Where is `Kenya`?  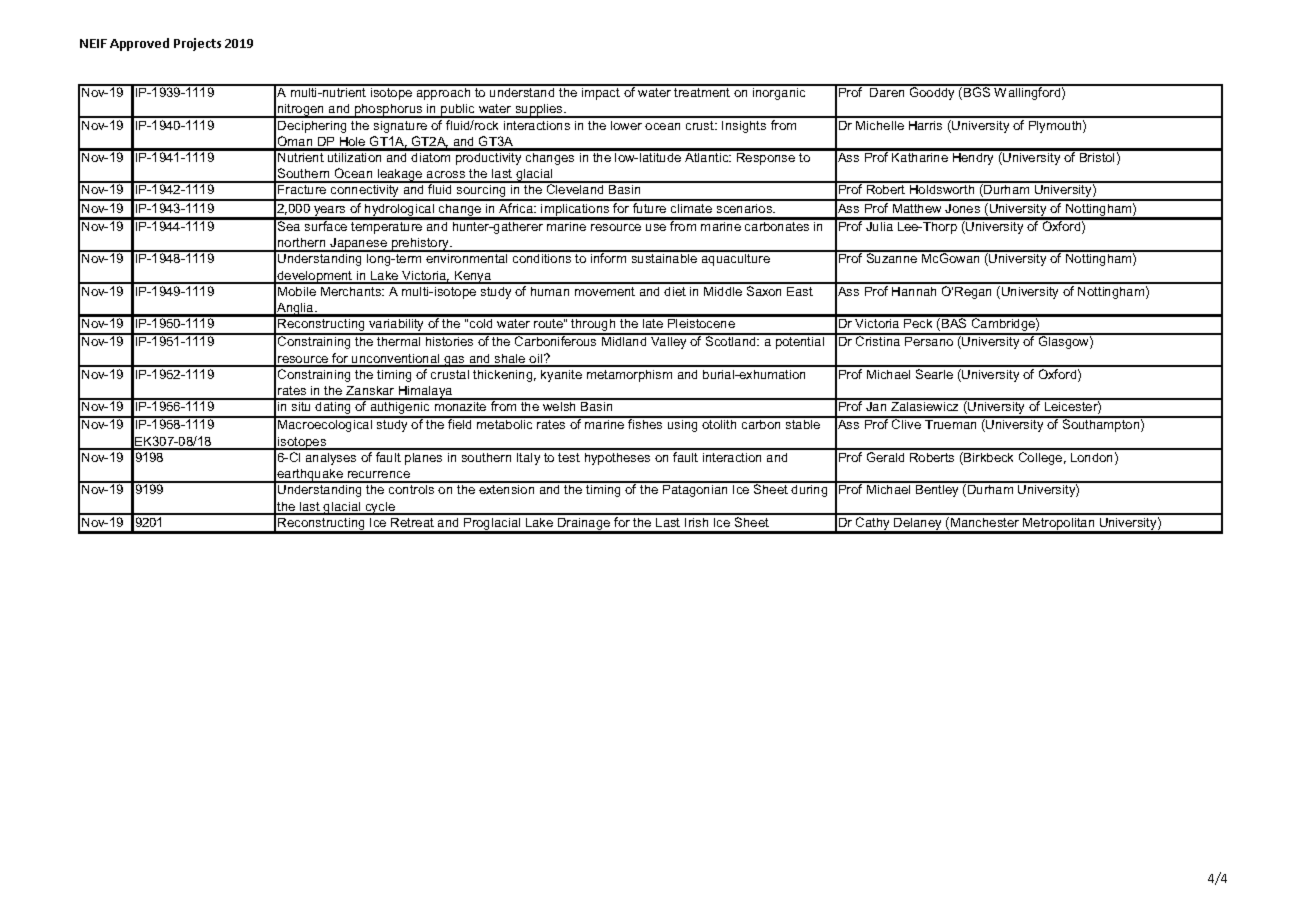 Kenya is located at coordinates (473, 277).
